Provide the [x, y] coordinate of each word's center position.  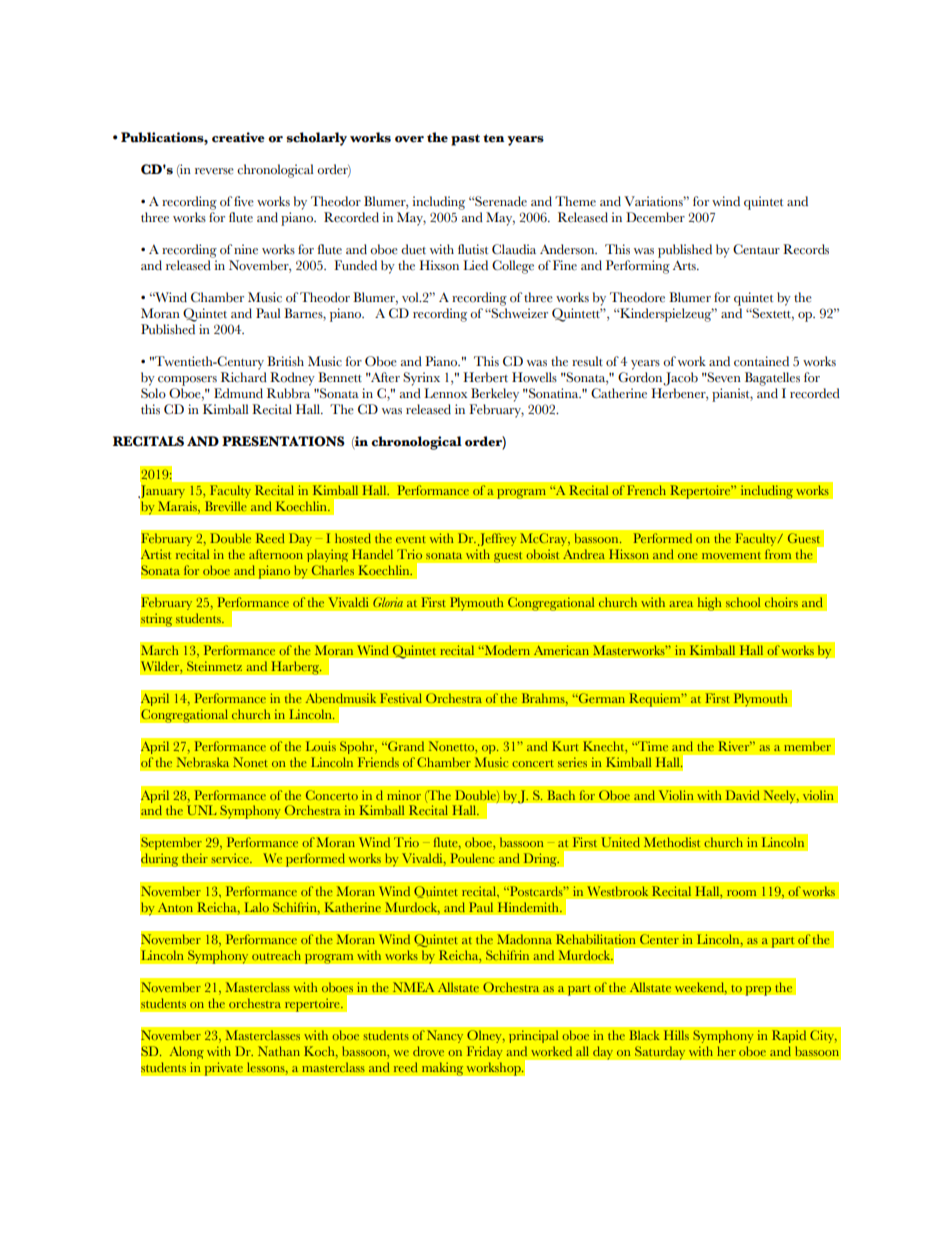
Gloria [388, 602]
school [743, 602]
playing [327, 555]
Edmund [238, 393]
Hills [676, 1035]
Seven [723, 377]
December [655, 217]
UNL [202, 810]
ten [494, 138]
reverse [214, 171]
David [743, 795]
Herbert [485, 377]
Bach [561, 795]
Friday [485, 1052]
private [223, 1069]
